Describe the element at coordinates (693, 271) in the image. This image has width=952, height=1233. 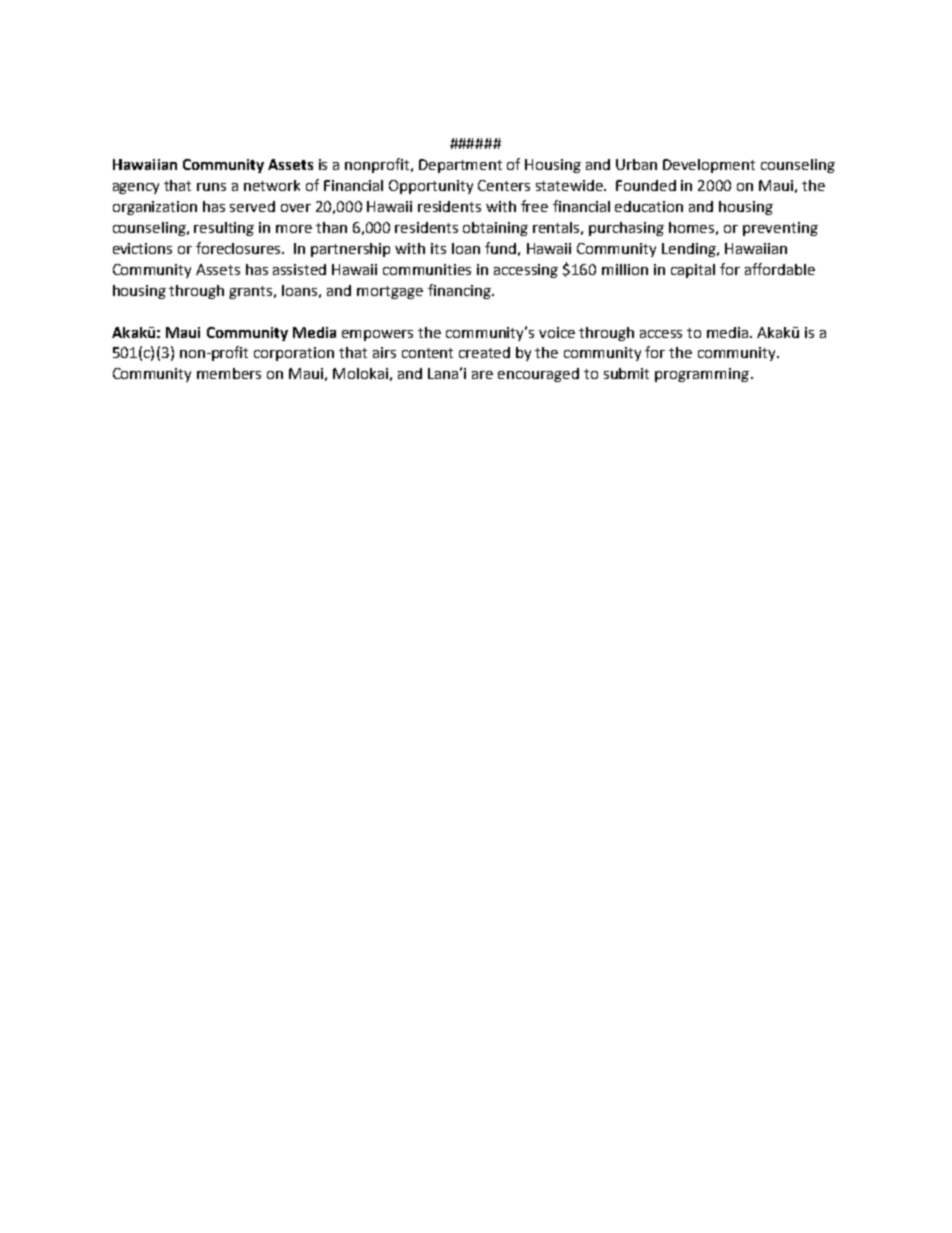
I see `capital` at that location.
